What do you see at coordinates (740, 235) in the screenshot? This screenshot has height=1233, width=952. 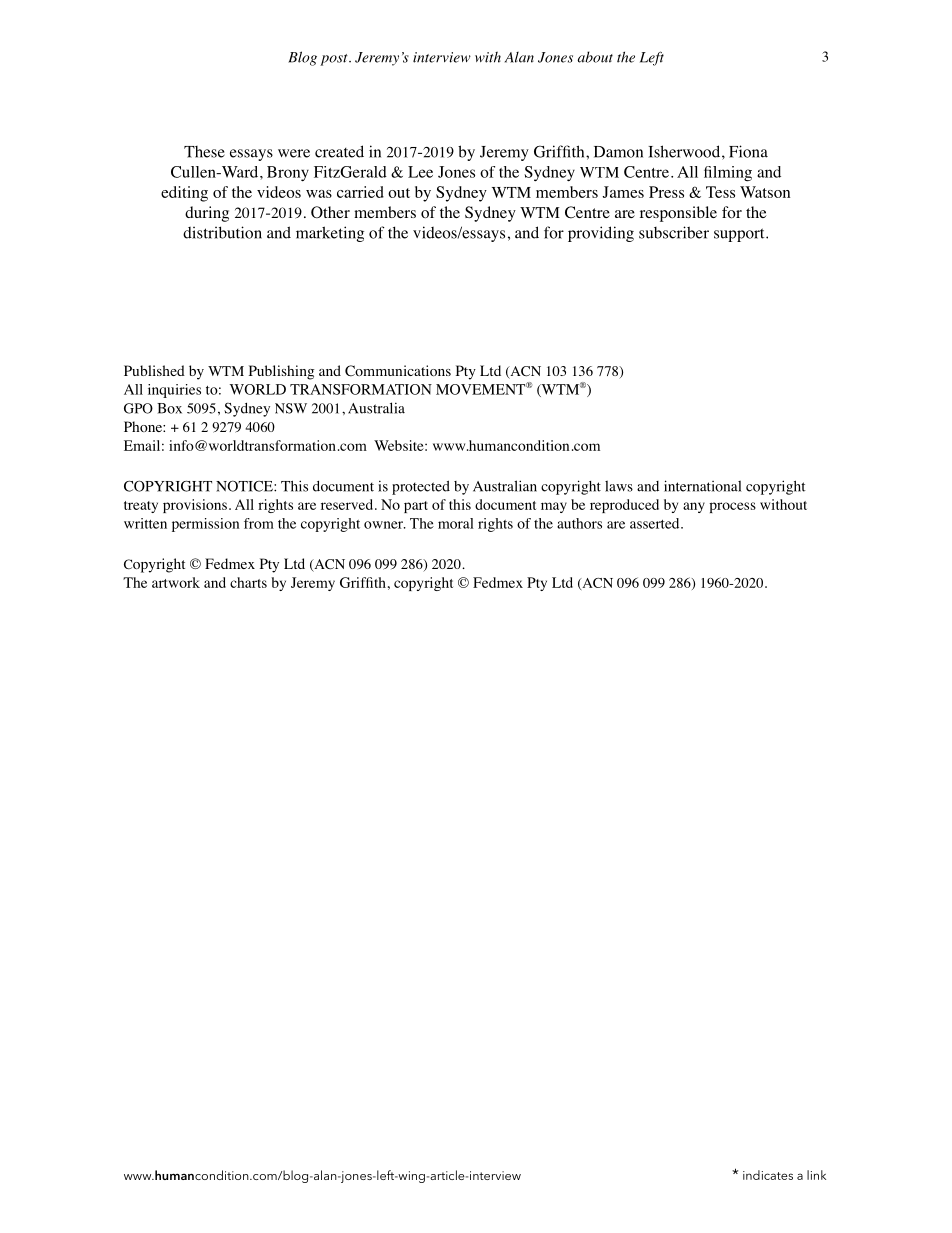 I see `support` at bounding box center [740, 235].
